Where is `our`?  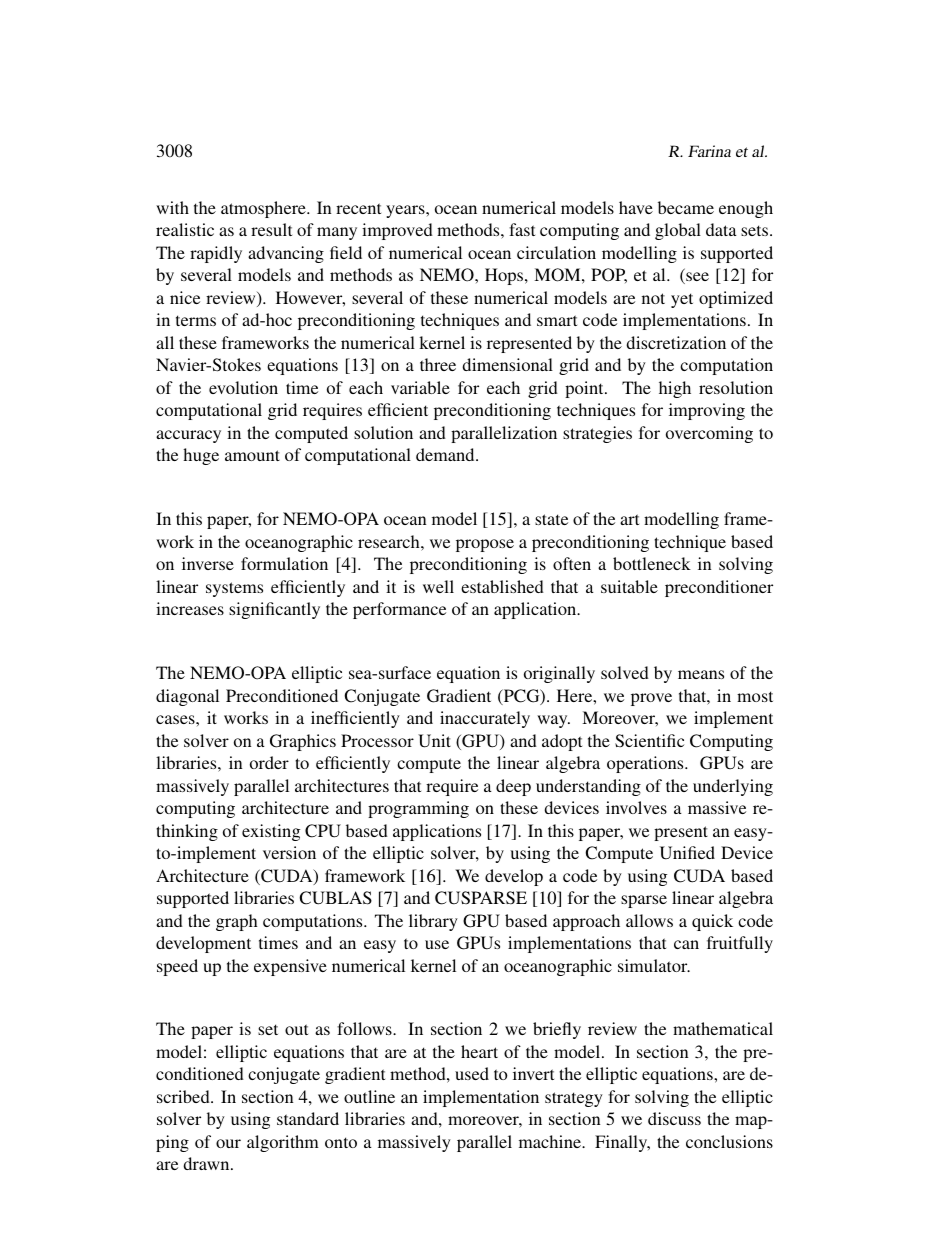
our is located at coordinates (228, 1143).
